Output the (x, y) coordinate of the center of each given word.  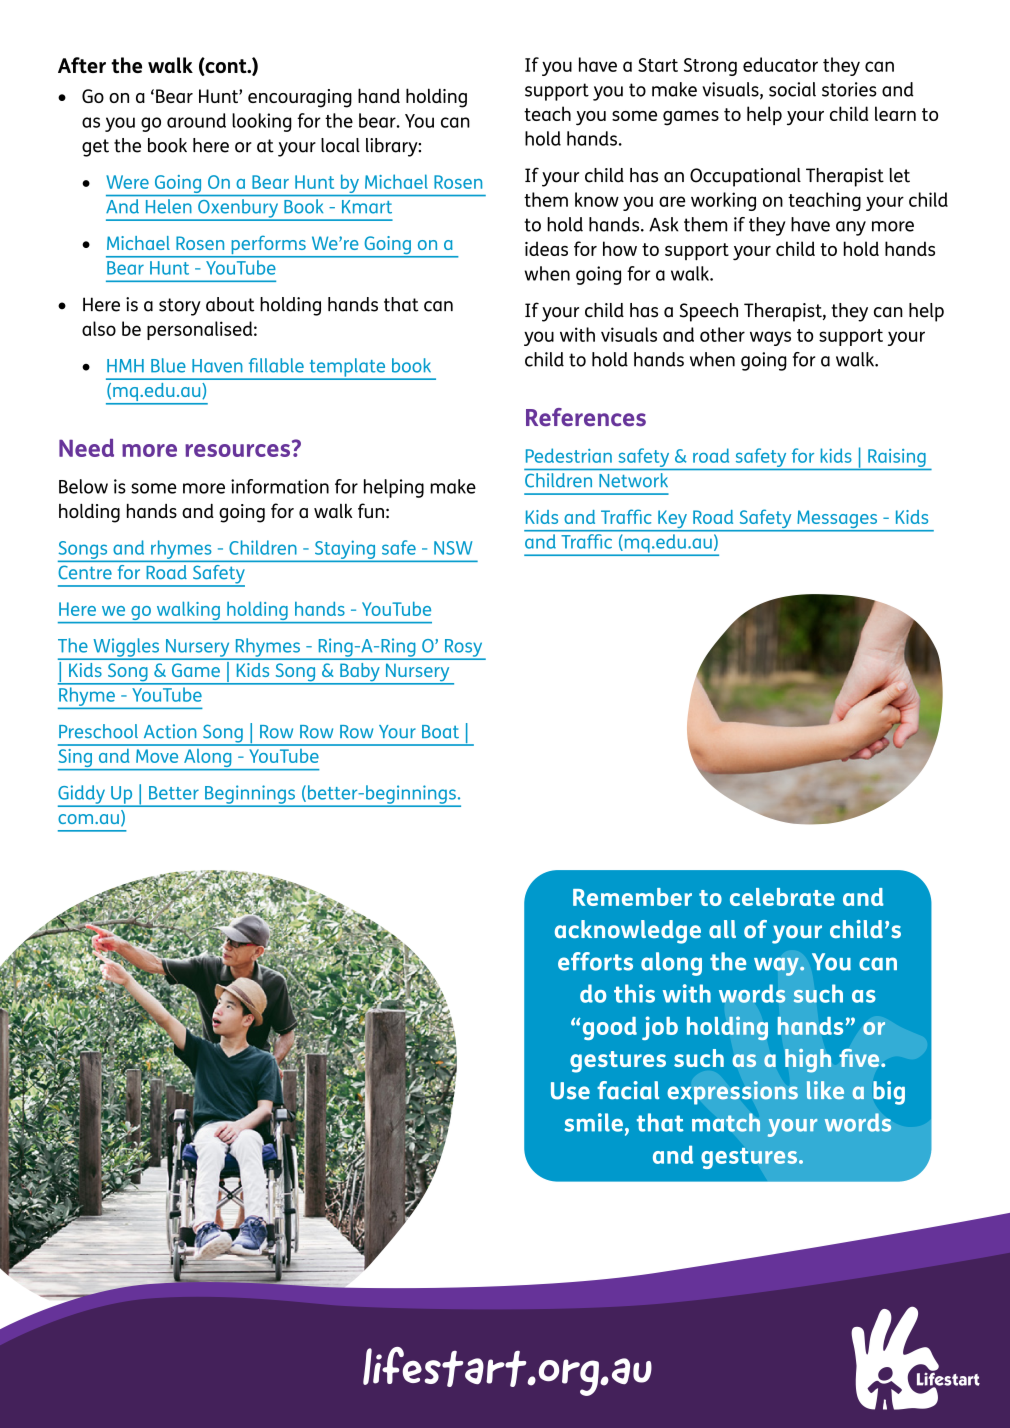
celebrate (782, 897)
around (196, 120)
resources (237, 450)
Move (157, 756)
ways (770, 338)
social (792, 89)
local (340, 145)
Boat (440, 732)
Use (570, 1091)
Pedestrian (569, 455)
